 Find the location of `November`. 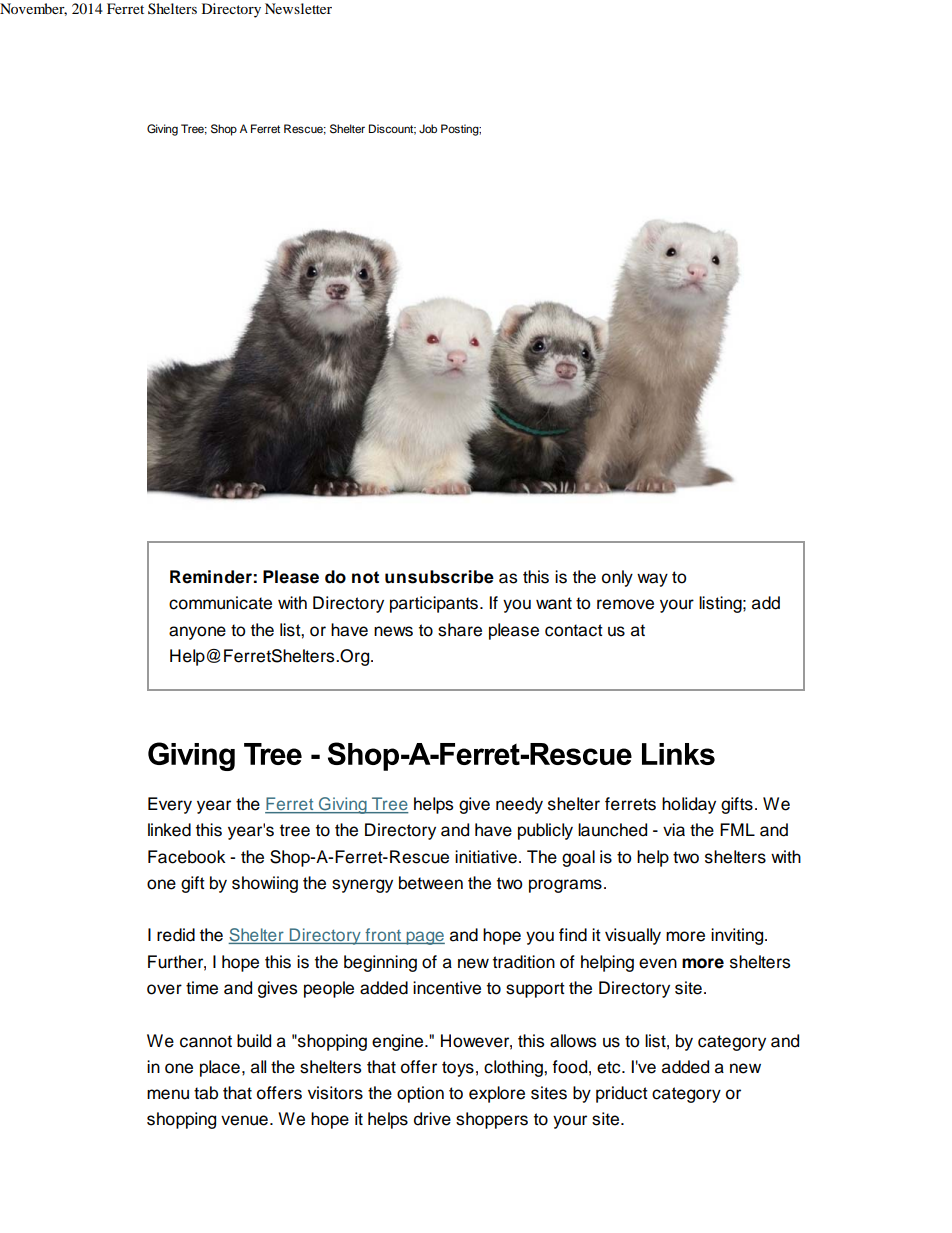

November is located at coordinates (33, 9).
